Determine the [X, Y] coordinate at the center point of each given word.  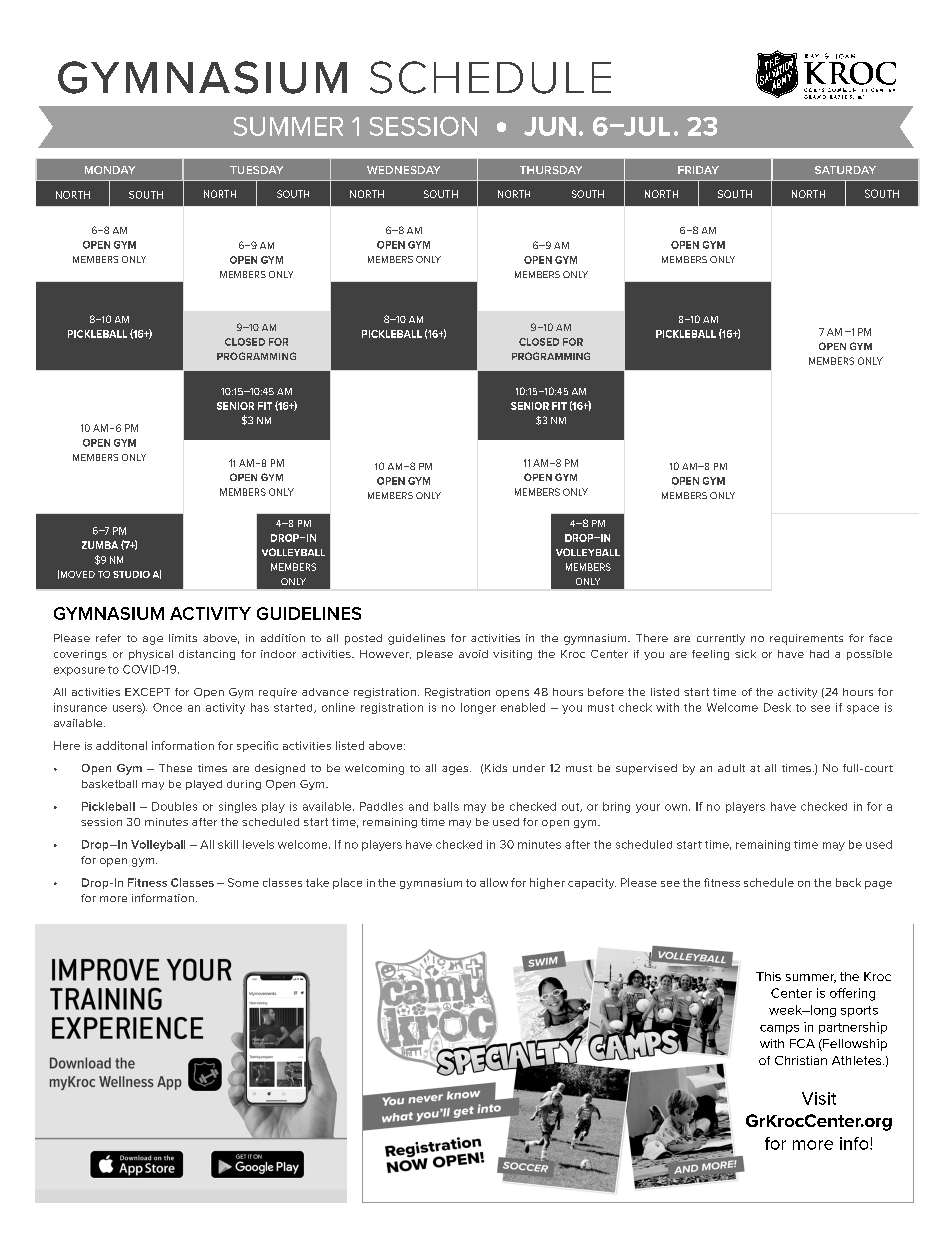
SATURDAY [845, 170]
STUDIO [131, 574]
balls [446, 806]
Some [243, 882]
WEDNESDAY [403, 170]
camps [779, 1029]
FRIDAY [698, 170]
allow [494, 882]
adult [731, 768]
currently [721, 639]
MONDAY [110, 170]
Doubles [174, 806]
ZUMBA [100, 545]
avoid [473, 654]
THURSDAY [551, 170]
